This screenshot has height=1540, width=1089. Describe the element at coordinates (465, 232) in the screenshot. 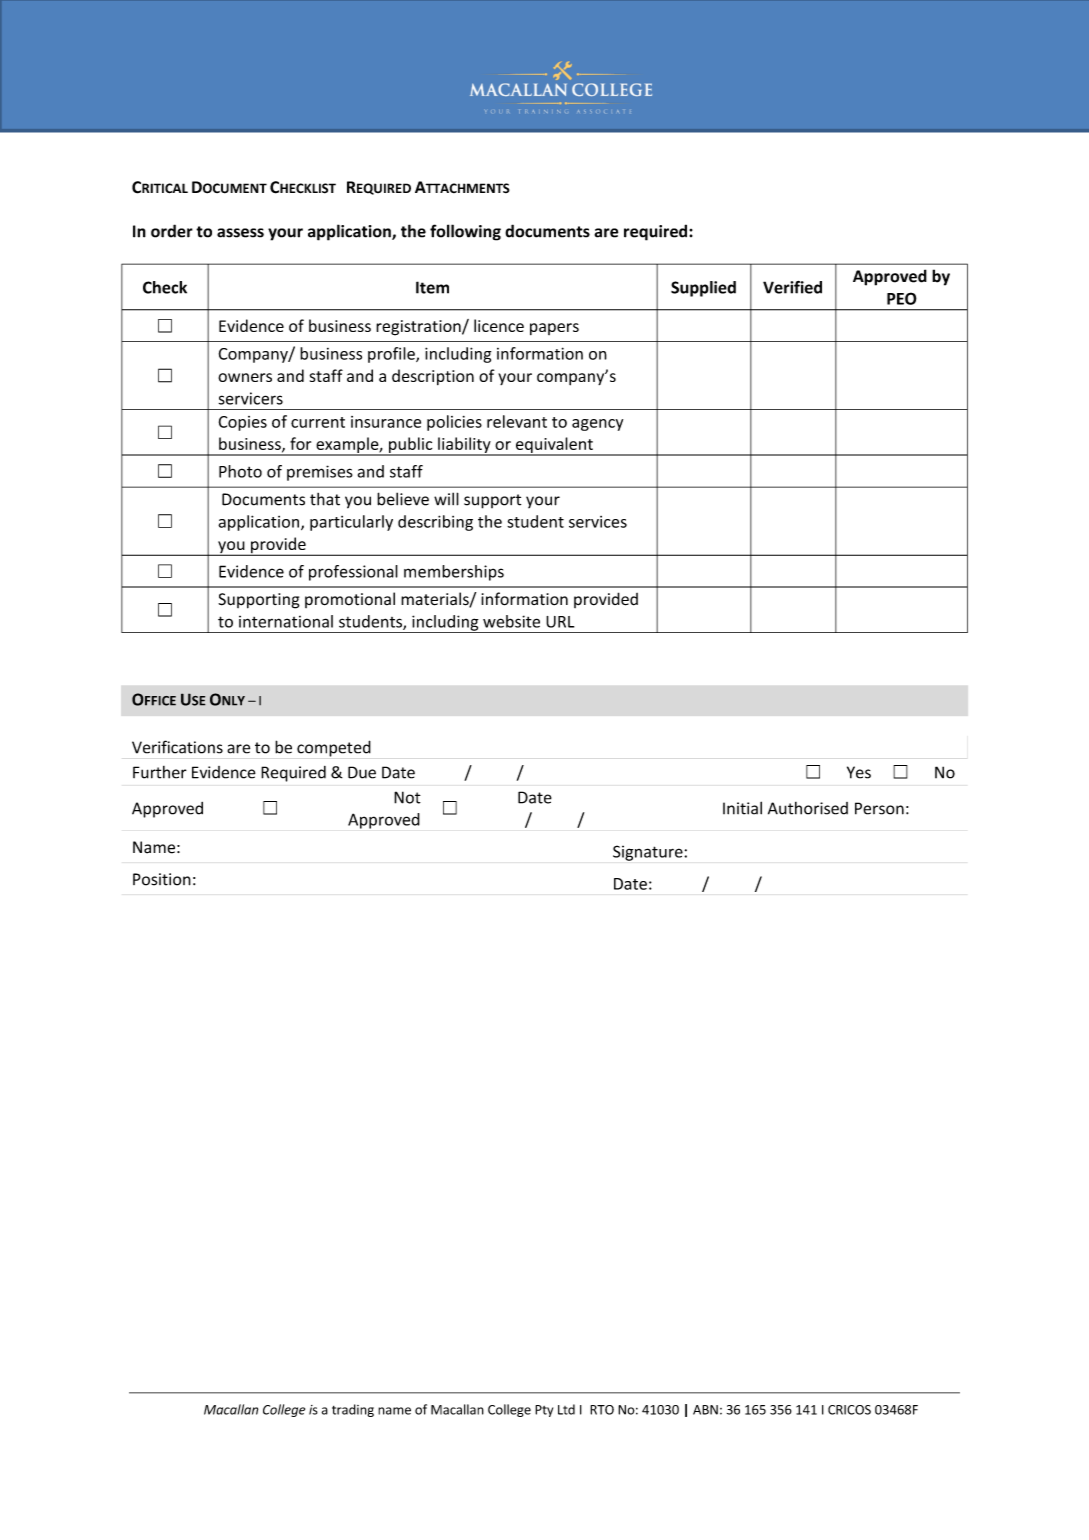

I see `following` at that location.
